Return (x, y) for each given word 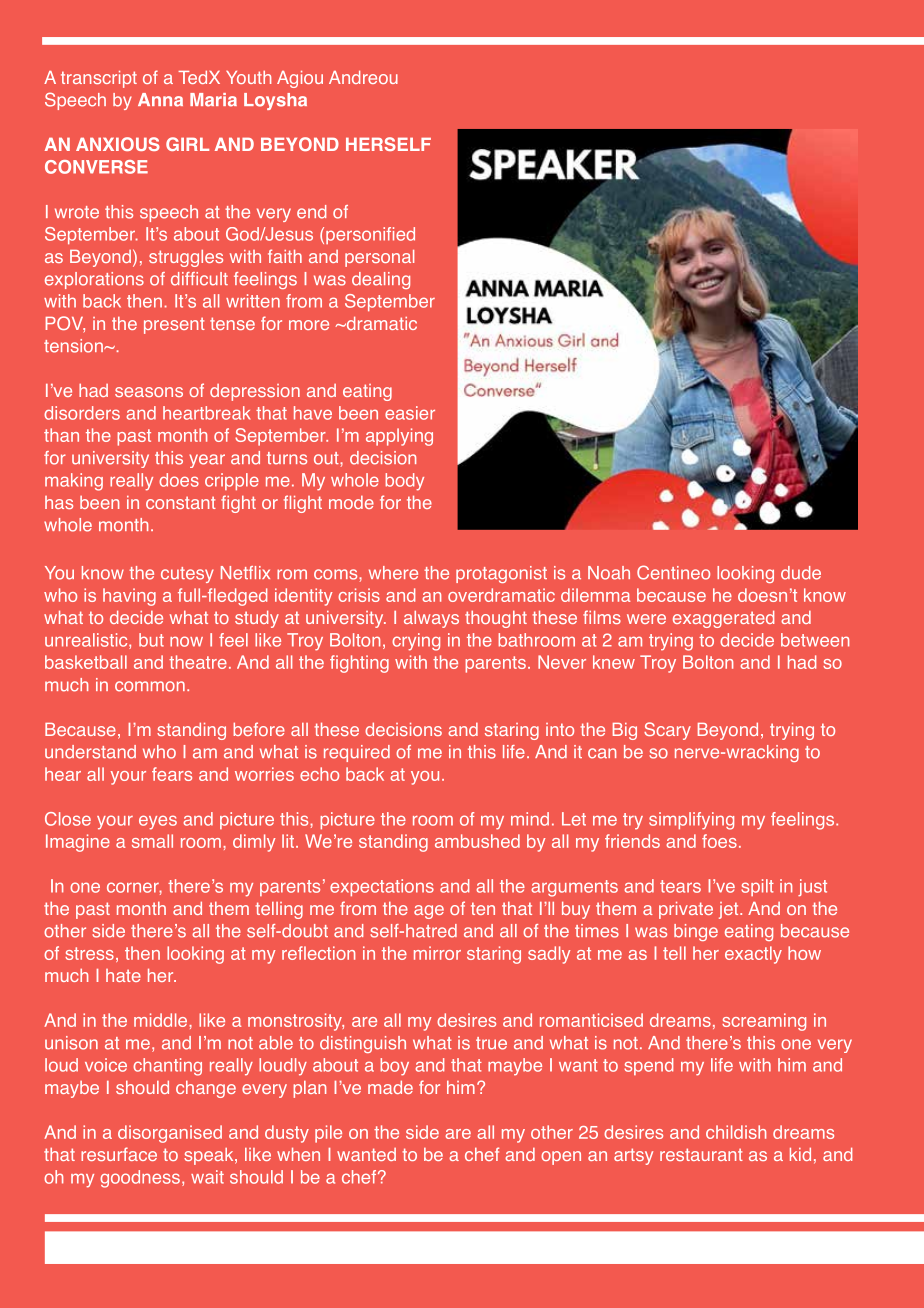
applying (399, 437)
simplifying (691, 821)
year (207, 461)
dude (801, 573)
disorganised (170, 1134)
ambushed (477, 841)
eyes (158, 822)
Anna (160, 100)
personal (379, 258)
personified (370, 235)
